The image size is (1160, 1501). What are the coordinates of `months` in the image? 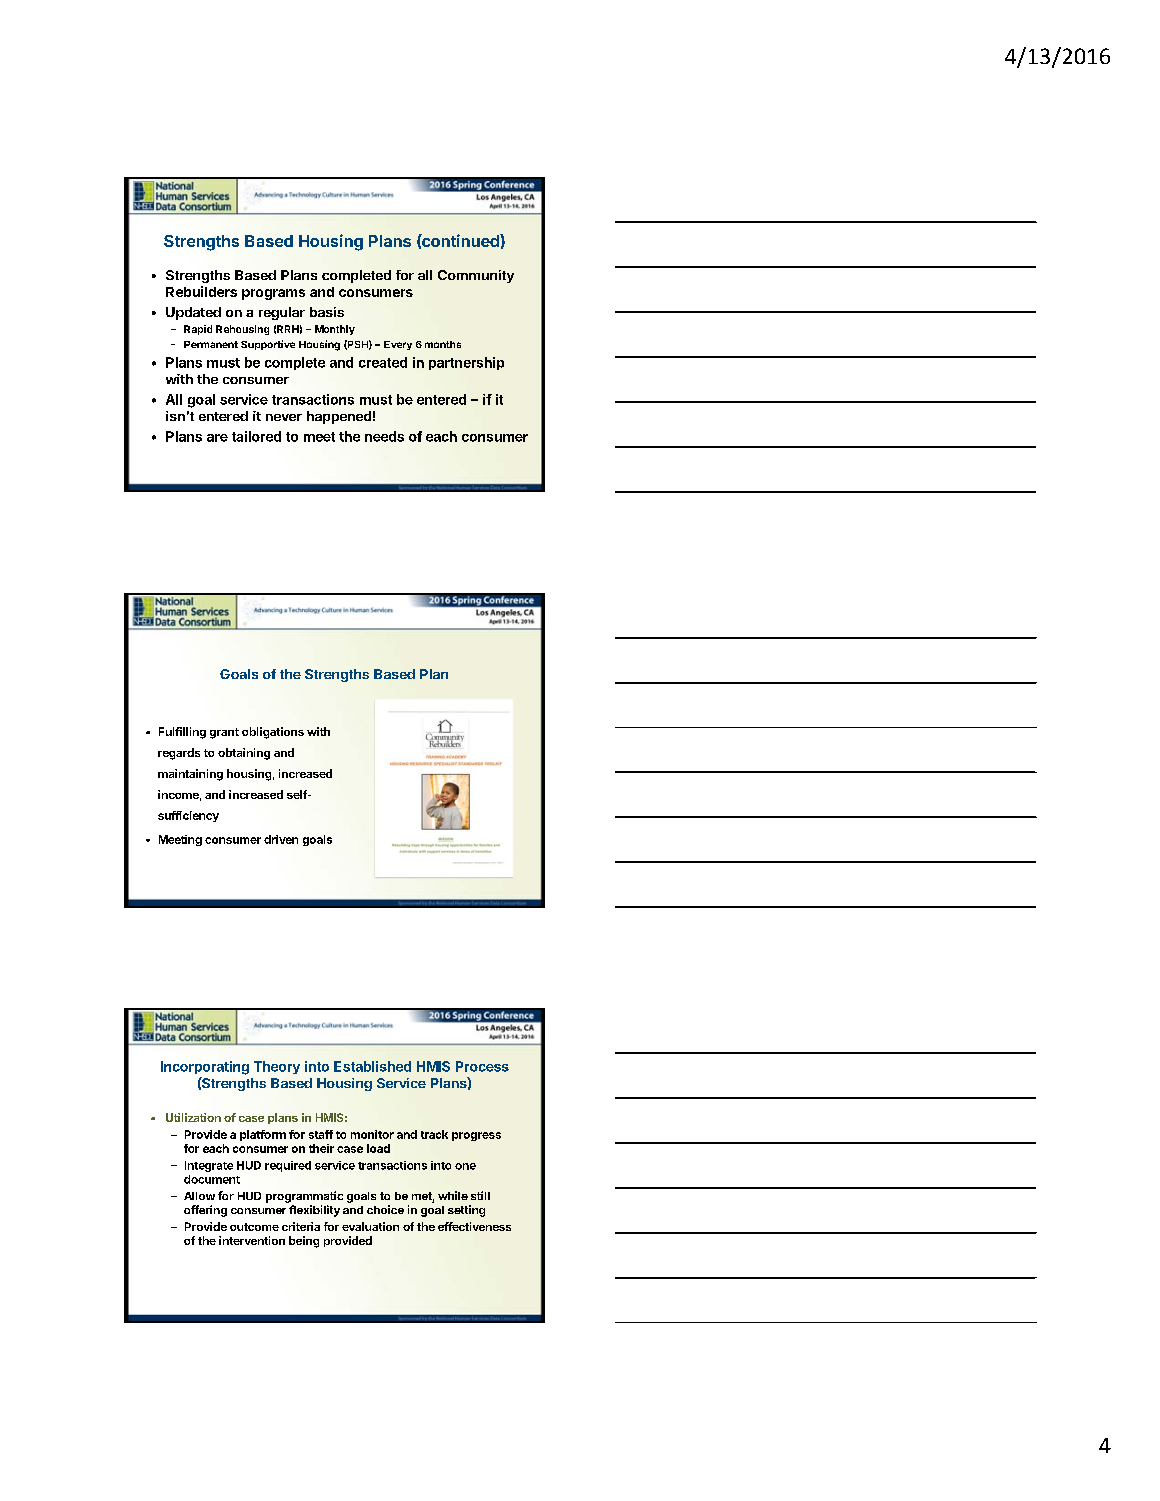 It's located at (443, 344).
